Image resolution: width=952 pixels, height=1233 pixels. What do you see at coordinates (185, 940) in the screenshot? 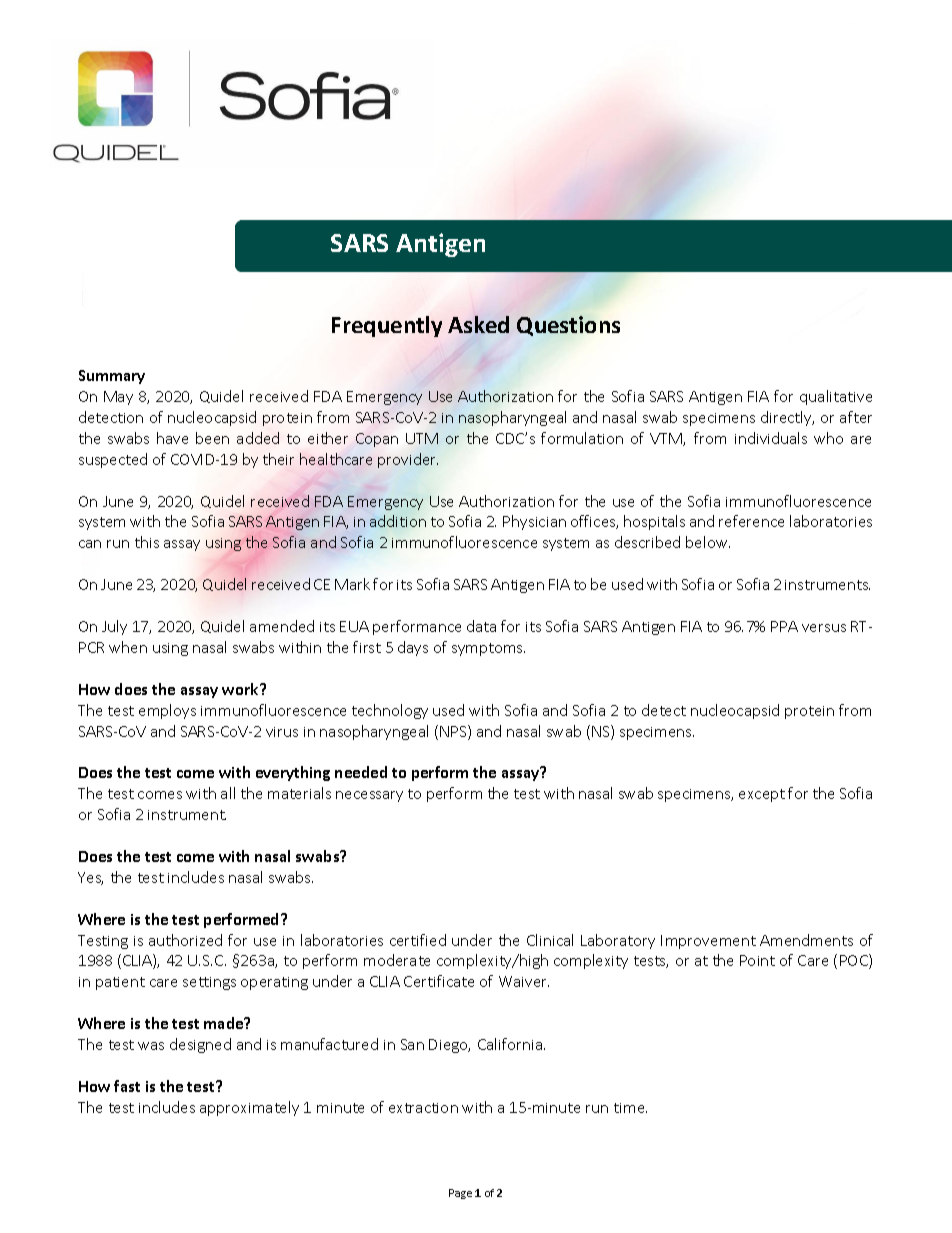
I see `authorized` at bounding box center [185, 940].
